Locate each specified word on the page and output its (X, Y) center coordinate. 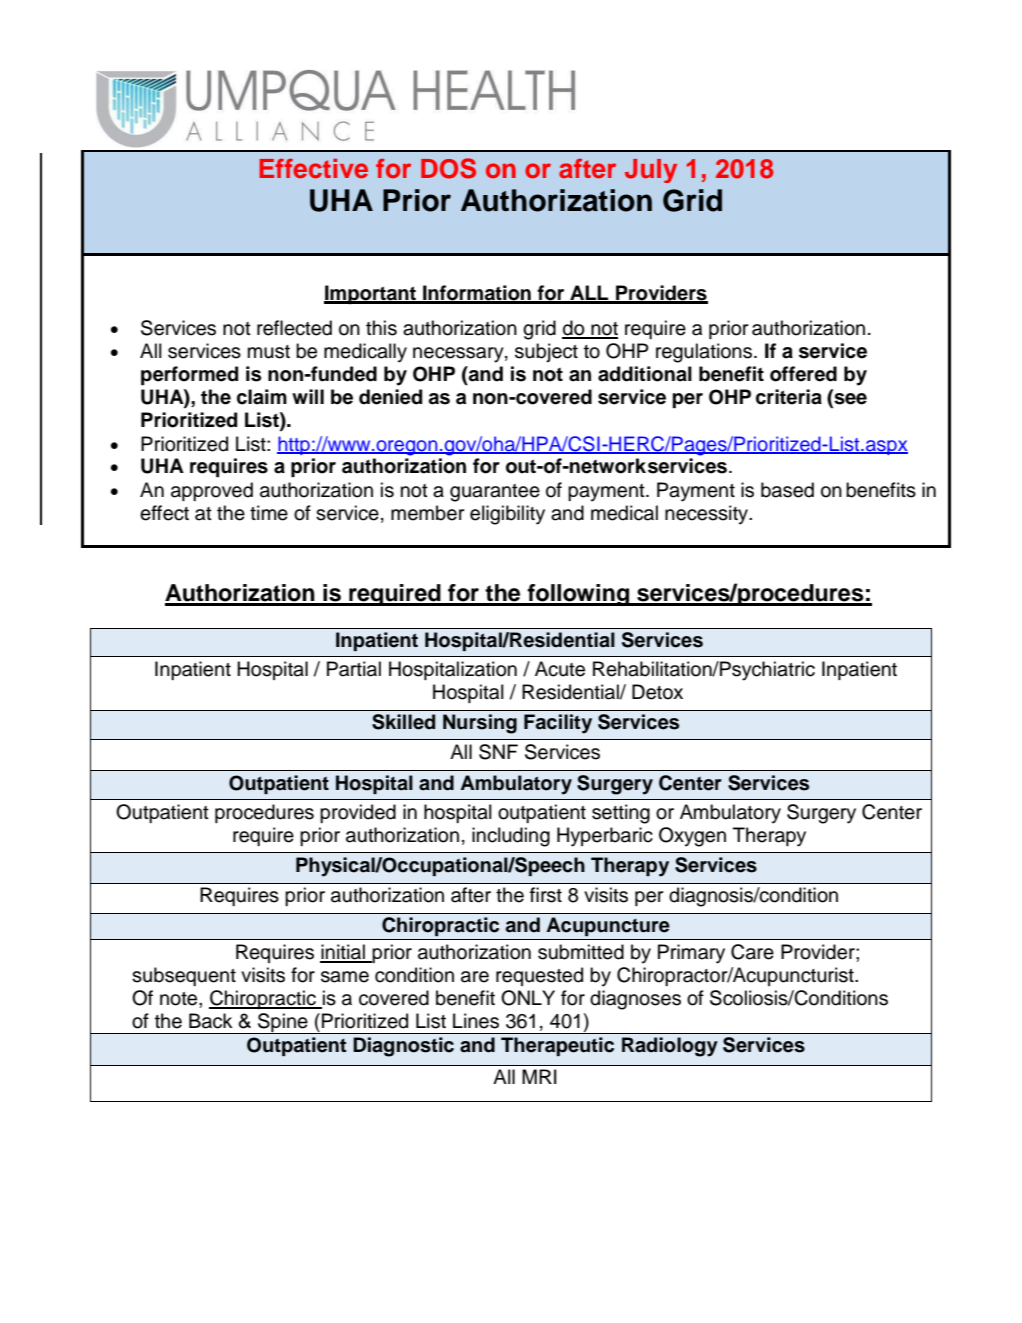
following (578, 595)
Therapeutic (557, 1046)
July (651, 171)
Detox (657, 692)
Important (371, 294)
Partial (354, 669)
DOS (448, 168)
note (180, 999)
